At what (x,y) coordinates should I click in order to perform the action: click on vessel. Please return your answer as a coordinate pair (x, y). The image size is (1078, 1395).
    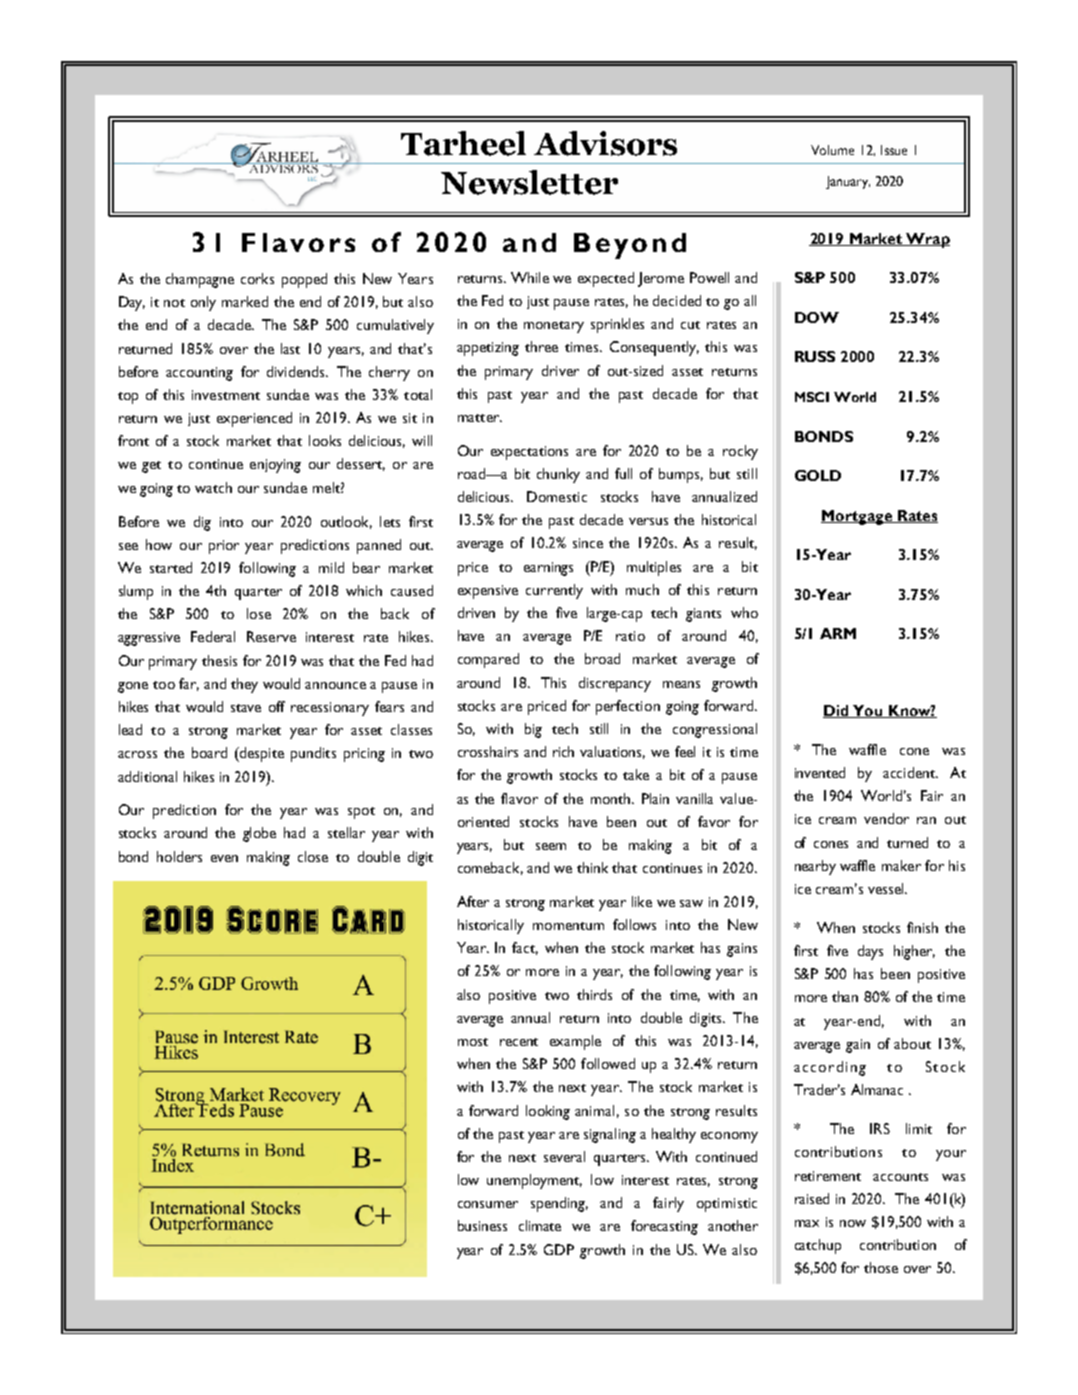
    Looking at the image, I should click on (887, 888).
